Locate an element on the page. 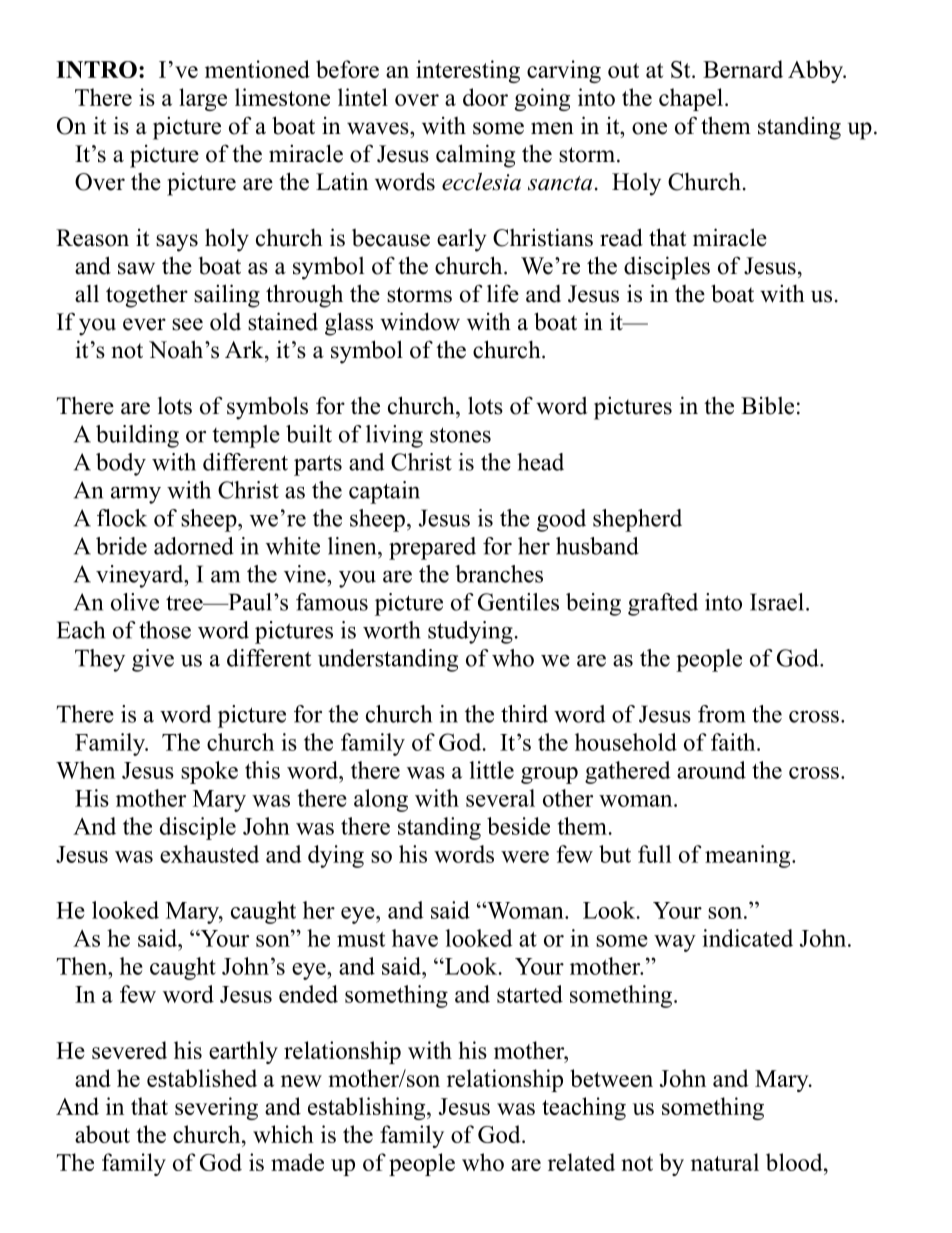 Image resolution: width=952 pixels, height=1233 pixels. those is located at coordinates (165, 630).
